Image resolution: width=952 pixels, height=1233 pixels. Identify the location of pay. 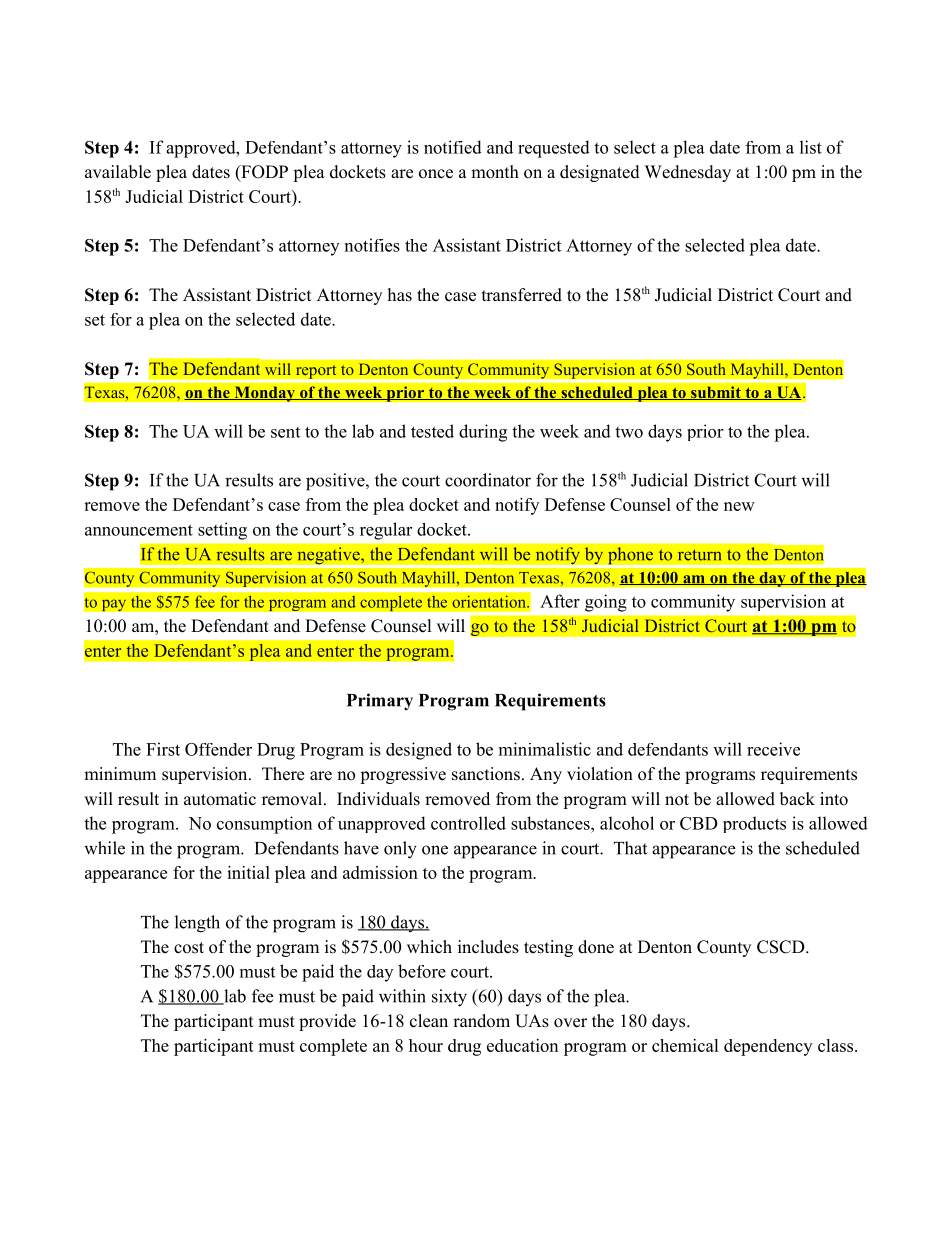
(113, 605).
